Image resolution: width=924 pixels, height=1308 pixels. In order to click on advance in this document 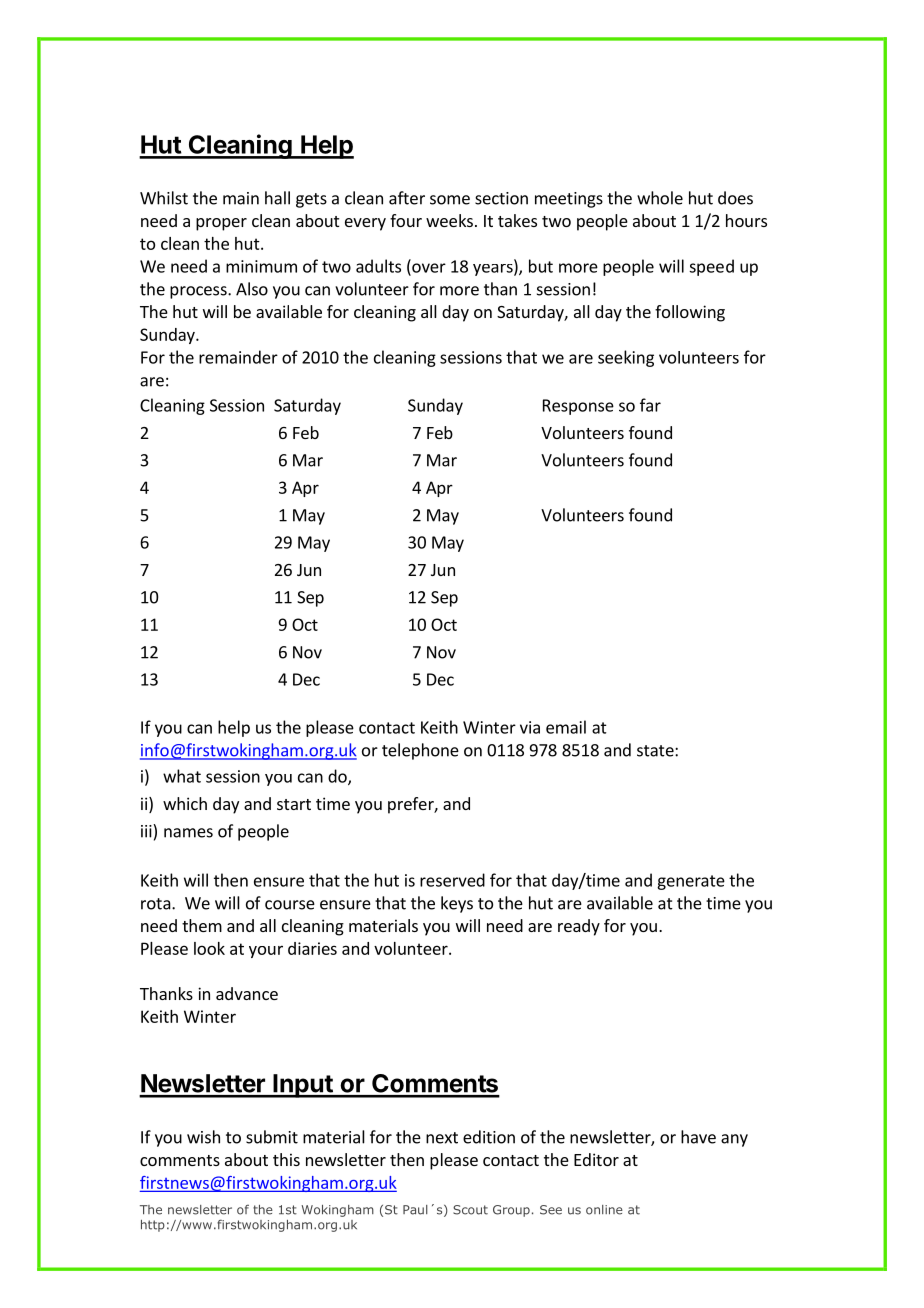, I will do `click(247, 993)`.
